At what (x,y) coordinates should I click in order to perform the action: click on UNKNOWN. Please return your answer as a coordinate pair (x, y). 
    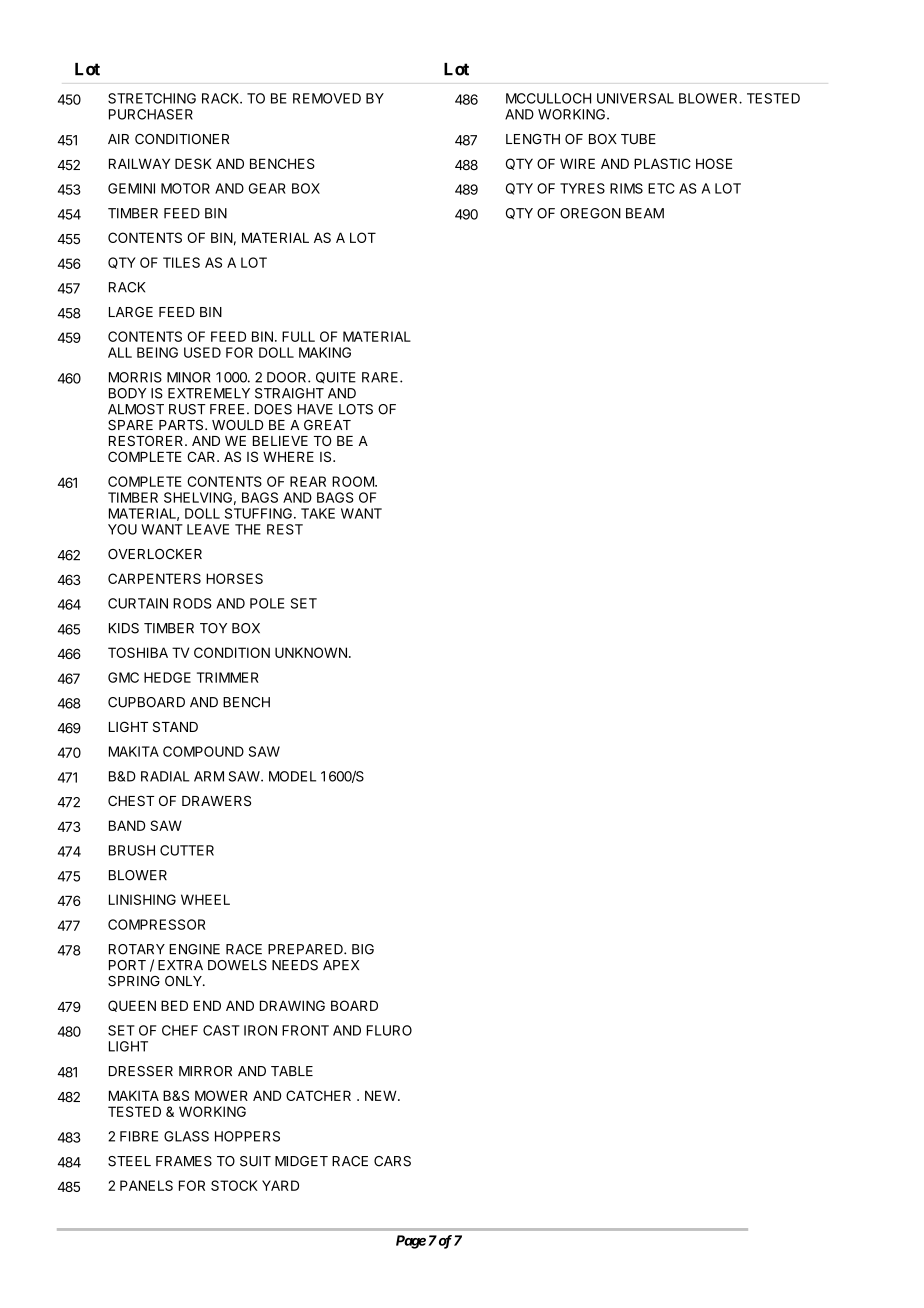
    Looking at the image, I should click on (311, 652).
